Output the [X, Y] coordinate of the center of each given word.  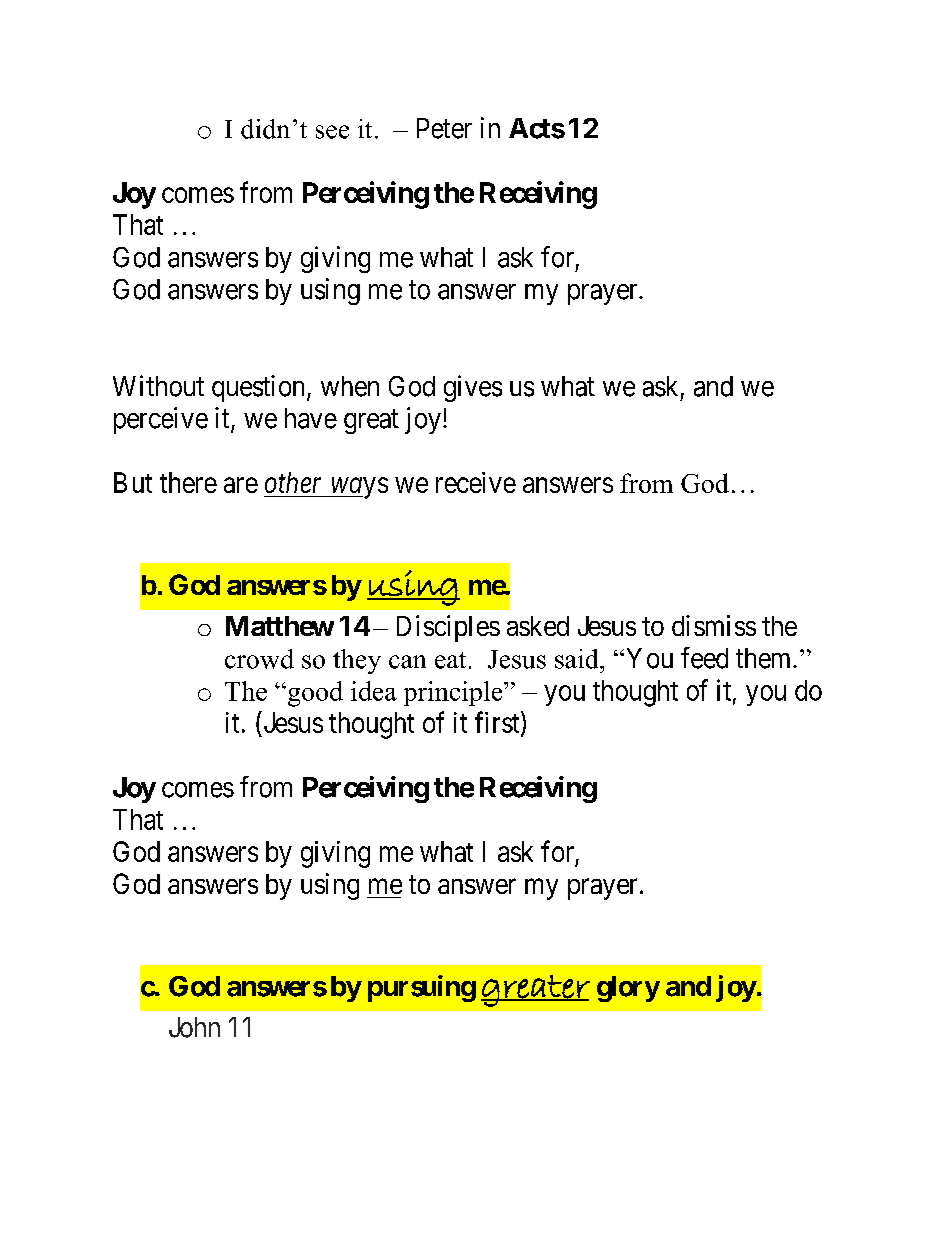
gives [473, 388]
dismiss [714, 625]
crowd [259, 659]
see [332, 132]
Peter [444, 128]
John [194, 1027]
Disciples [448, 628]
